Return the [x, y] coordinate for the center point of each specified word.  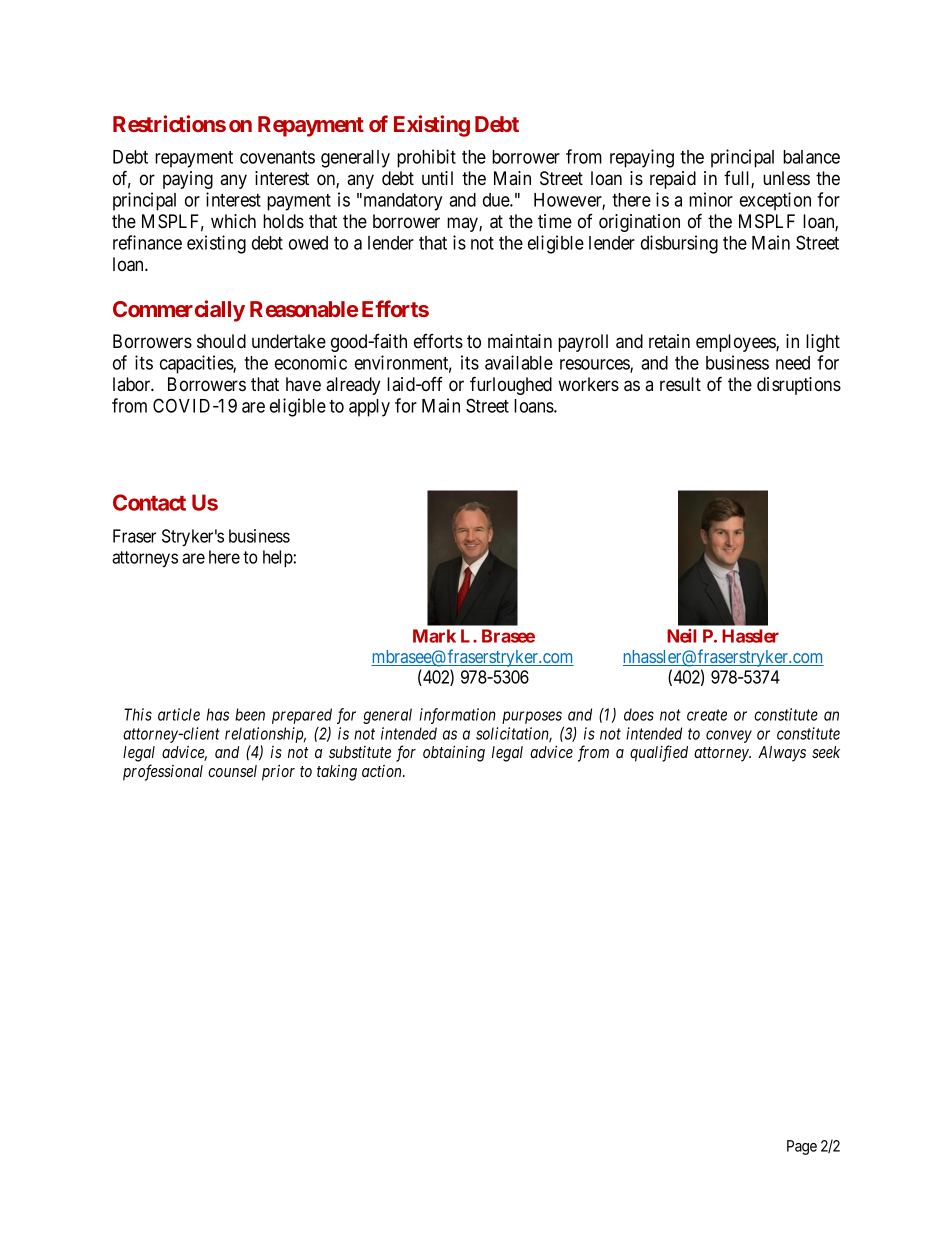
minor [711, 199]
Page [802, 1147]
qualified [659, 753]
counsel [232, 771]
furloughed [511, 385]
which [233, 221]
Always [782, 754]
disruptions [799, 386]
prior [278, 773]
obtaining [454, 753]
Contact [149, 502]
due [497, 200]
